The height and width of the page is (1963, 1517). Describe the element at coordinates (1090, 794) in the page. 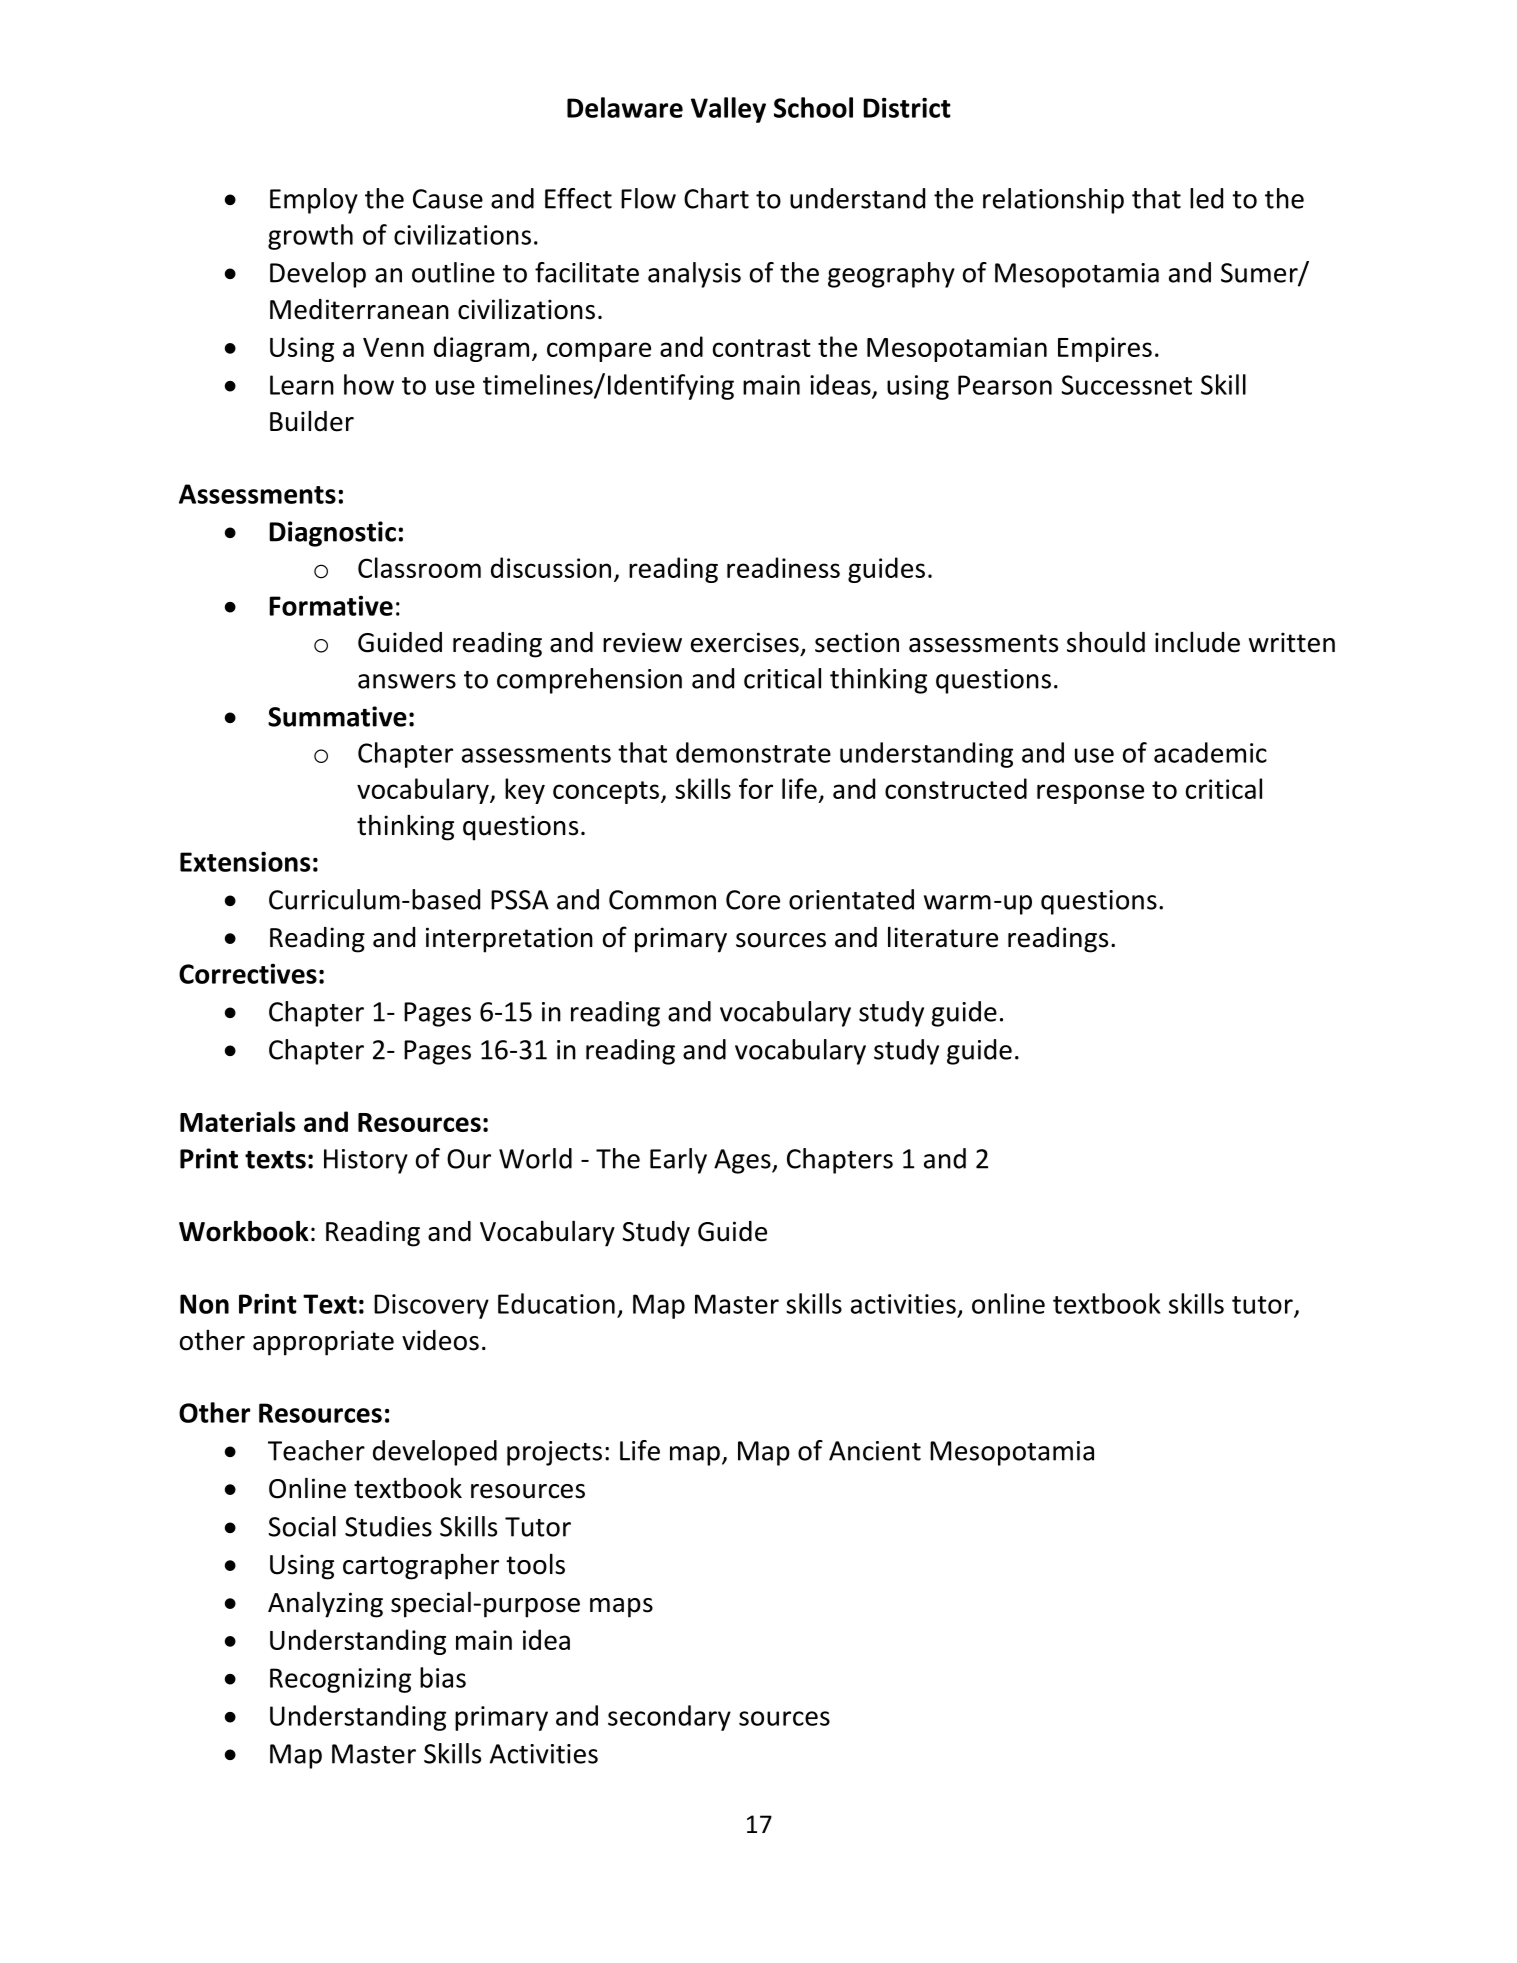

I see `response` at that location.
